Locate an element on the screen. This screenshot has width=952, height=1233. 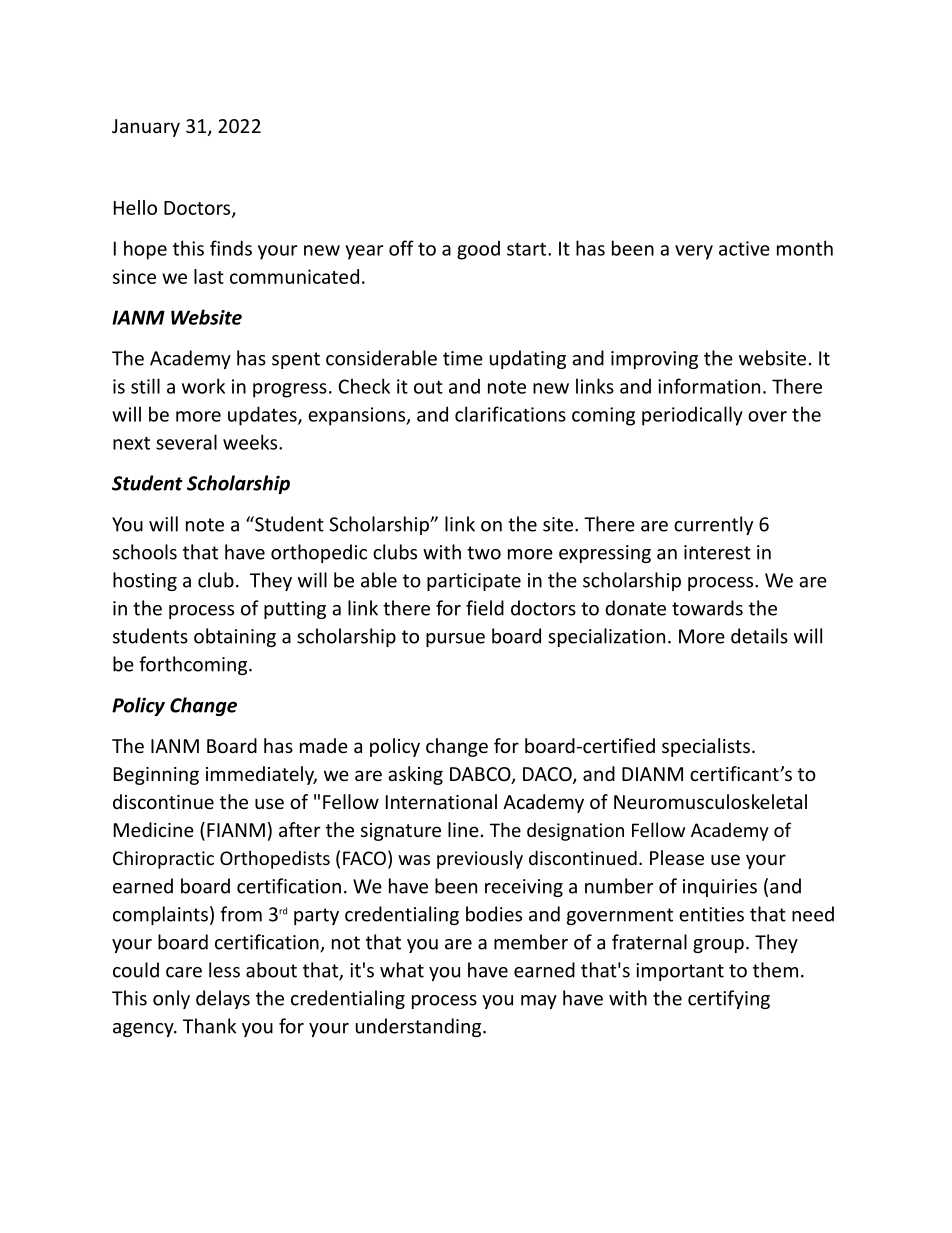
understanding is located at coordinates (420, 1027).
